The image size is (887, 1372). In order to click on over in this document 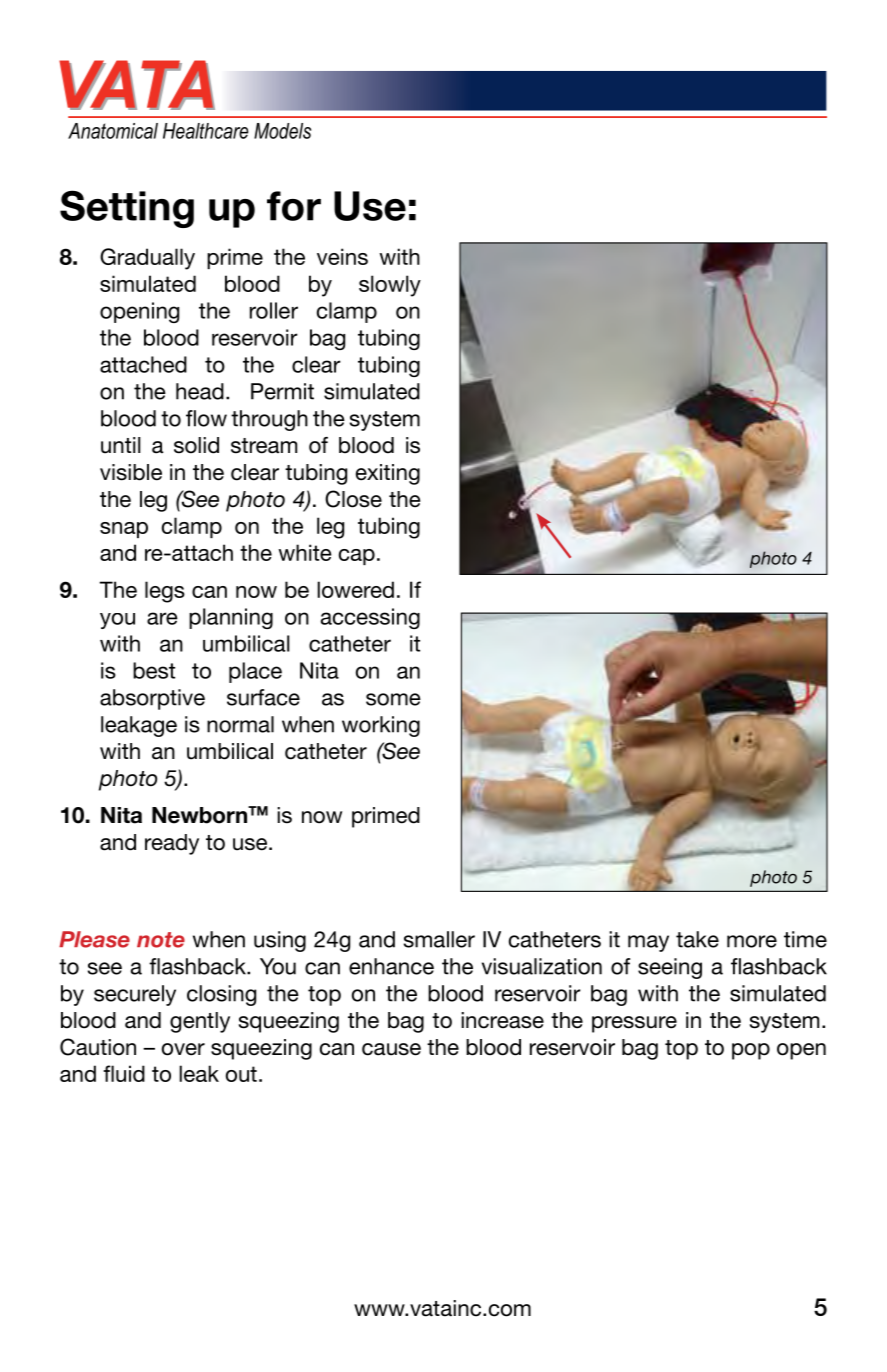, I will do `click(183, 1049)`.
